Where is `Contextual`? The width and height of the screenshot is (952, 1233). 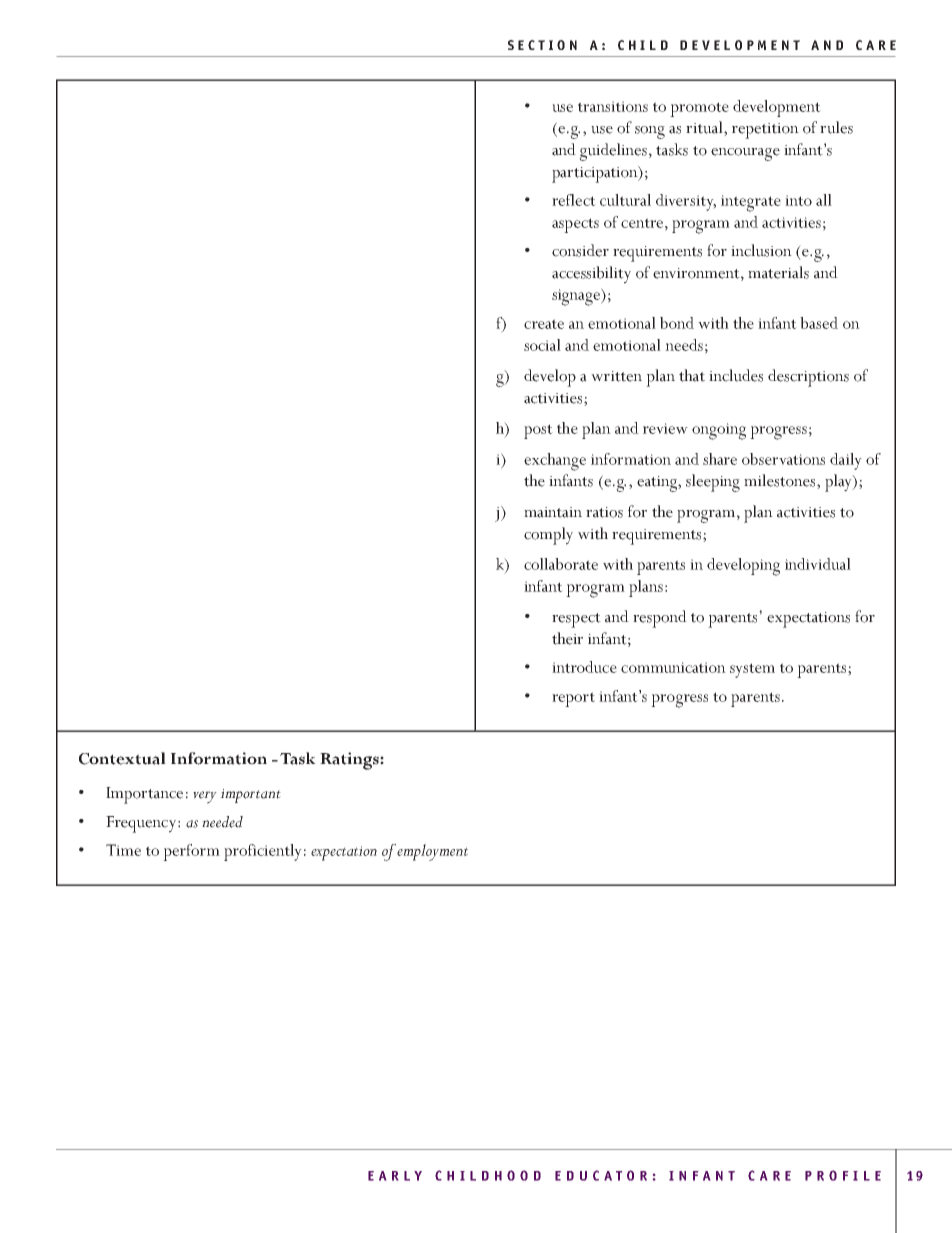
Contextual is located at coordinates (122, 758).
